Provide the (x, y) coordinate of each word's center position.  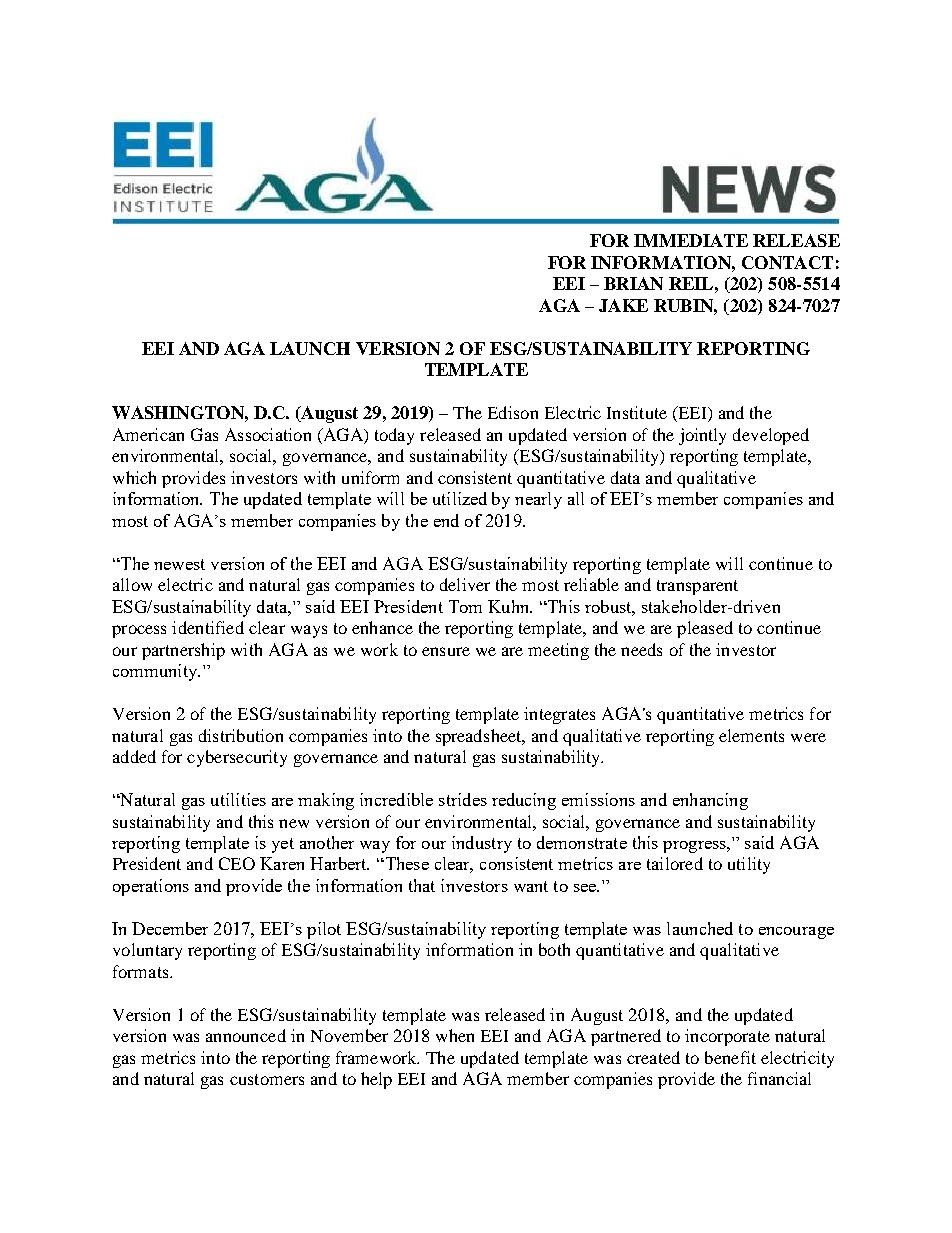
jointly (702, 436)
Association (268, 434)
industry (482, 844)
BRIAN (633, 283)
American (148, 434)
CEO (237, 863)
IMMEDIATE (691, 240)
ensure (446, 651)
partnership (183, 651)
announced (246, 1035)
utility (749, 865)
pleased (705, 629)
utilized (460, 498)
